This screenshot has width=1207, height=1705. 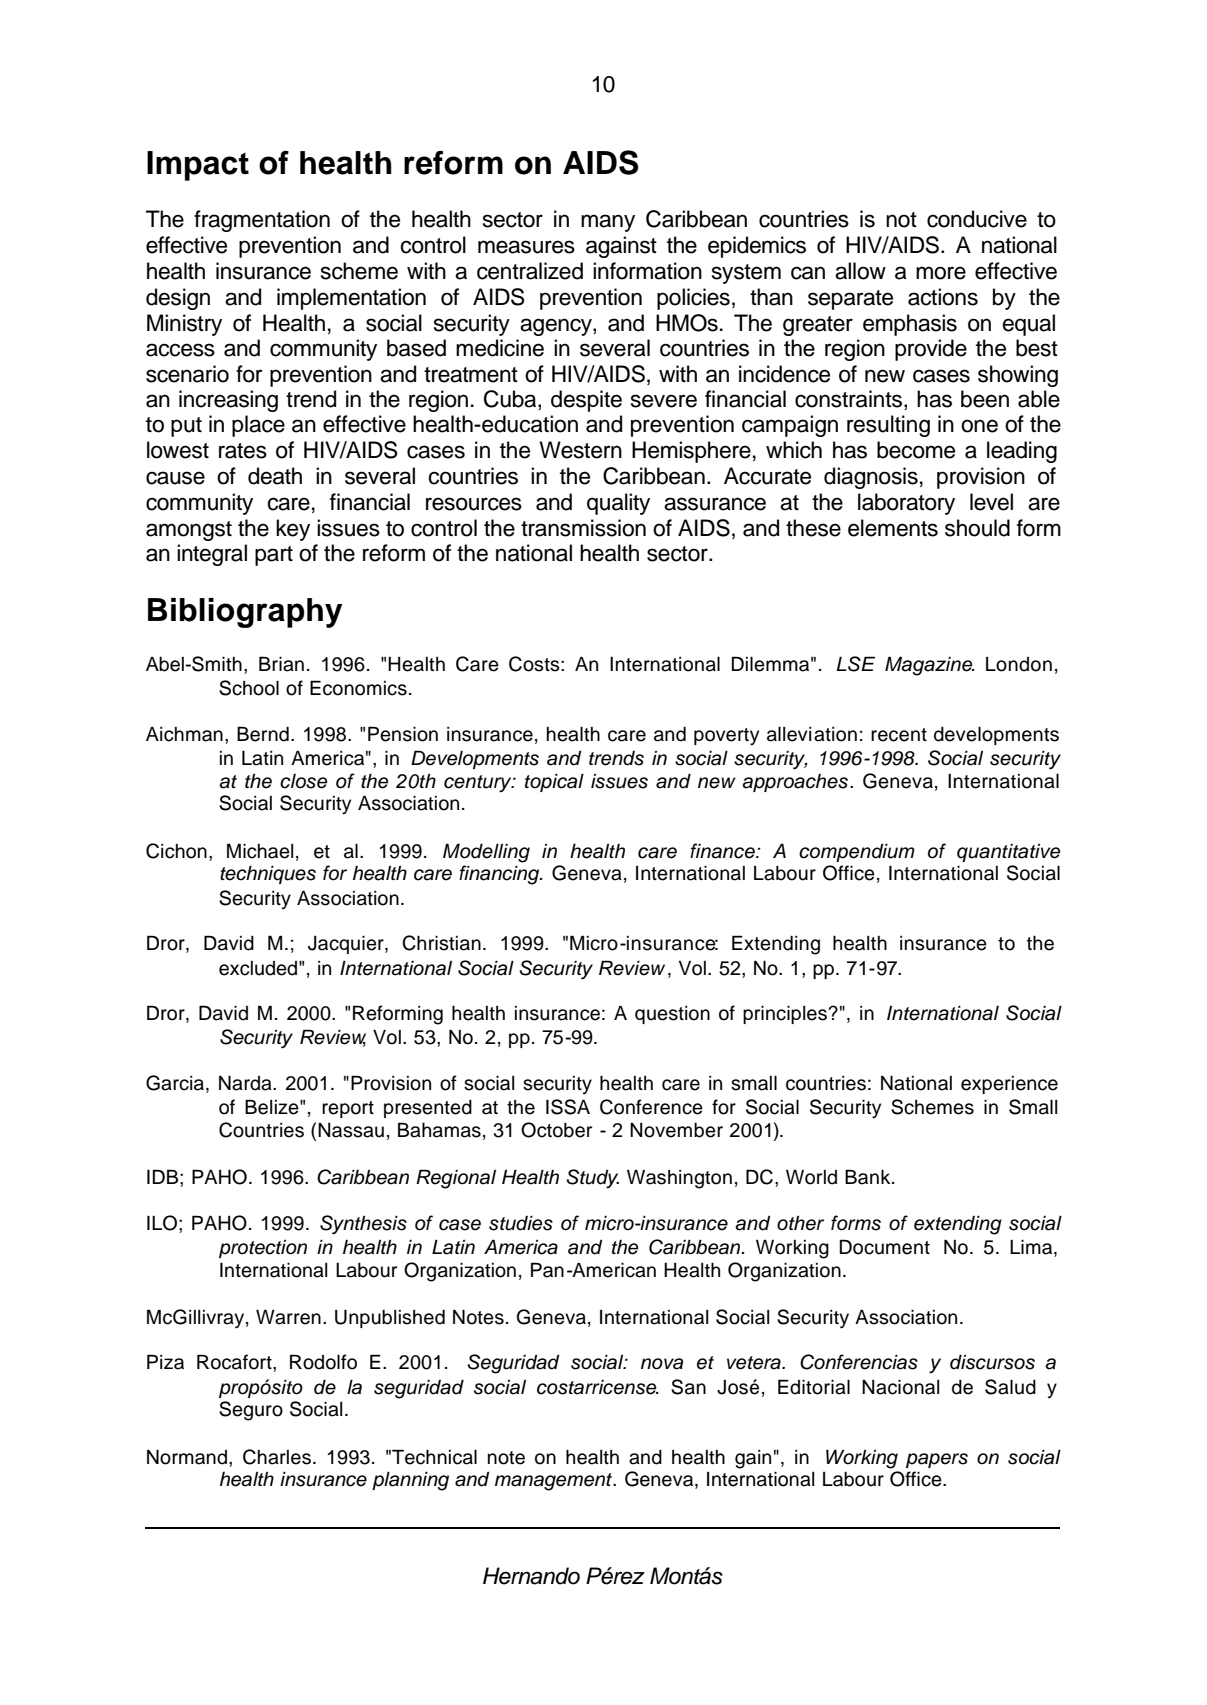 What do you see at coordinates (293, 530) in the screenshot?
I see `key` at bounding box center [293, 530].
